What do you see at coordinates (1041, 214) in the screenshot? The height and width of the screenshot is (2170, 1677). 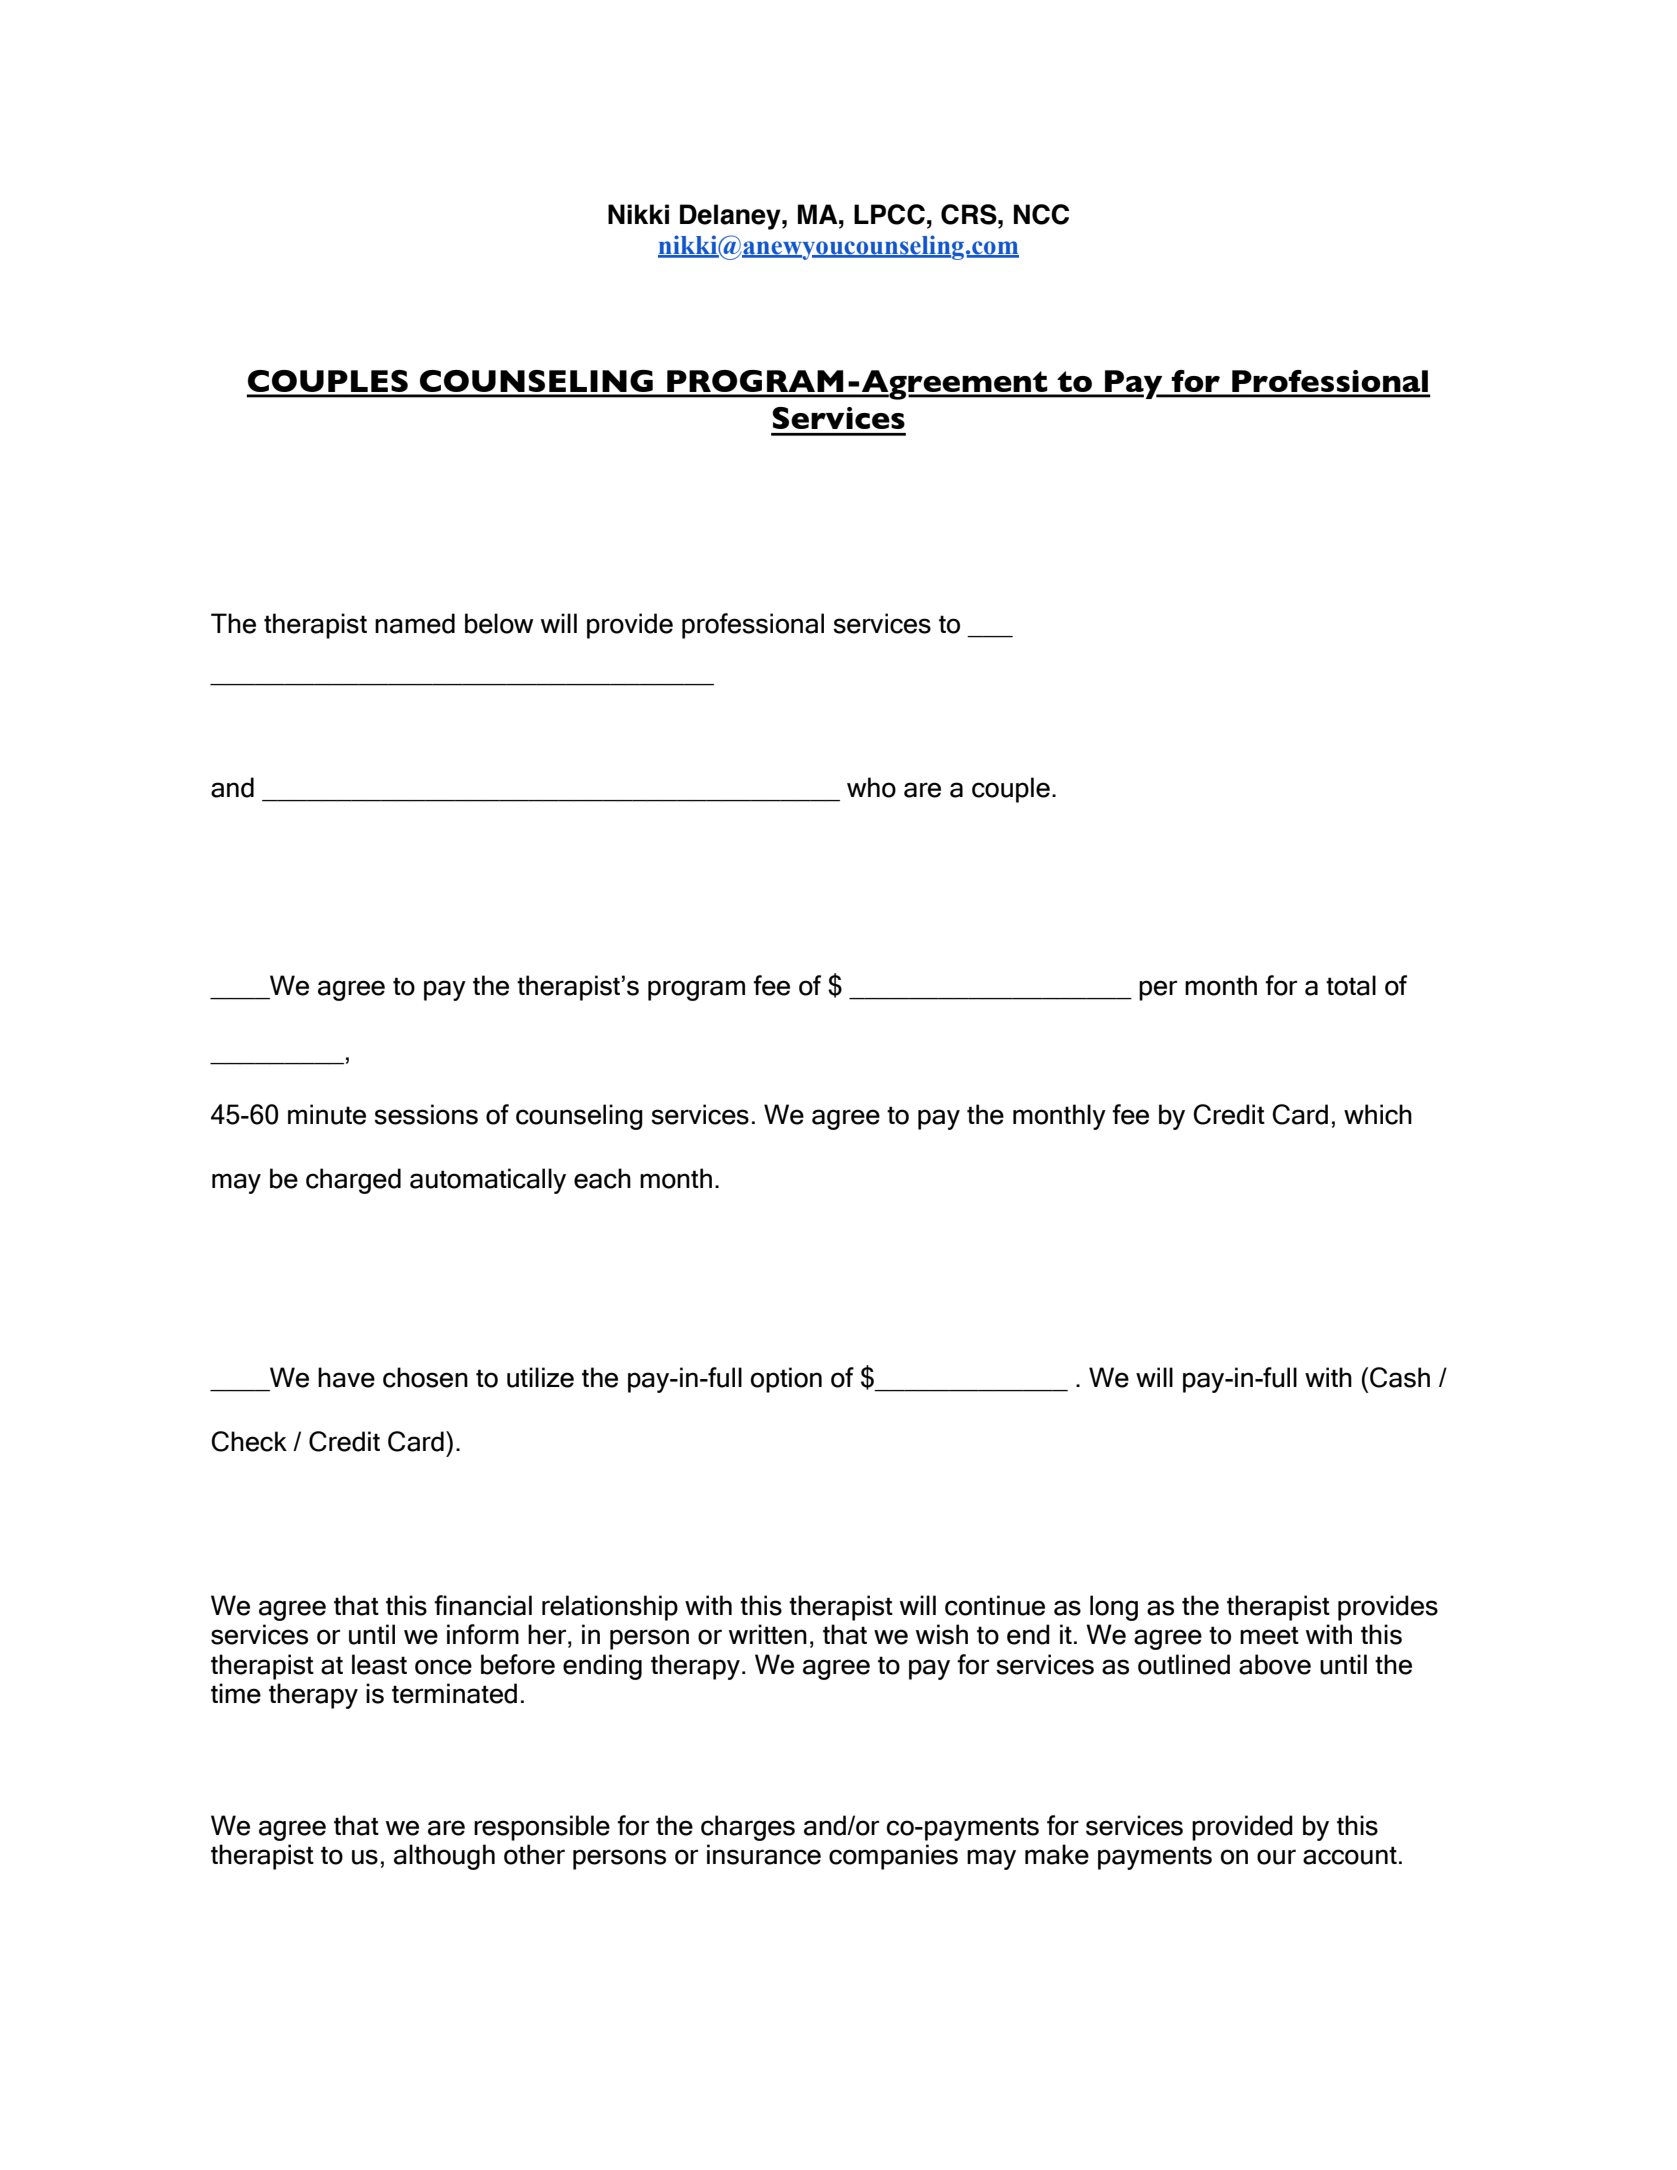 I see `NCC` at bounding box center [1041, 214].
